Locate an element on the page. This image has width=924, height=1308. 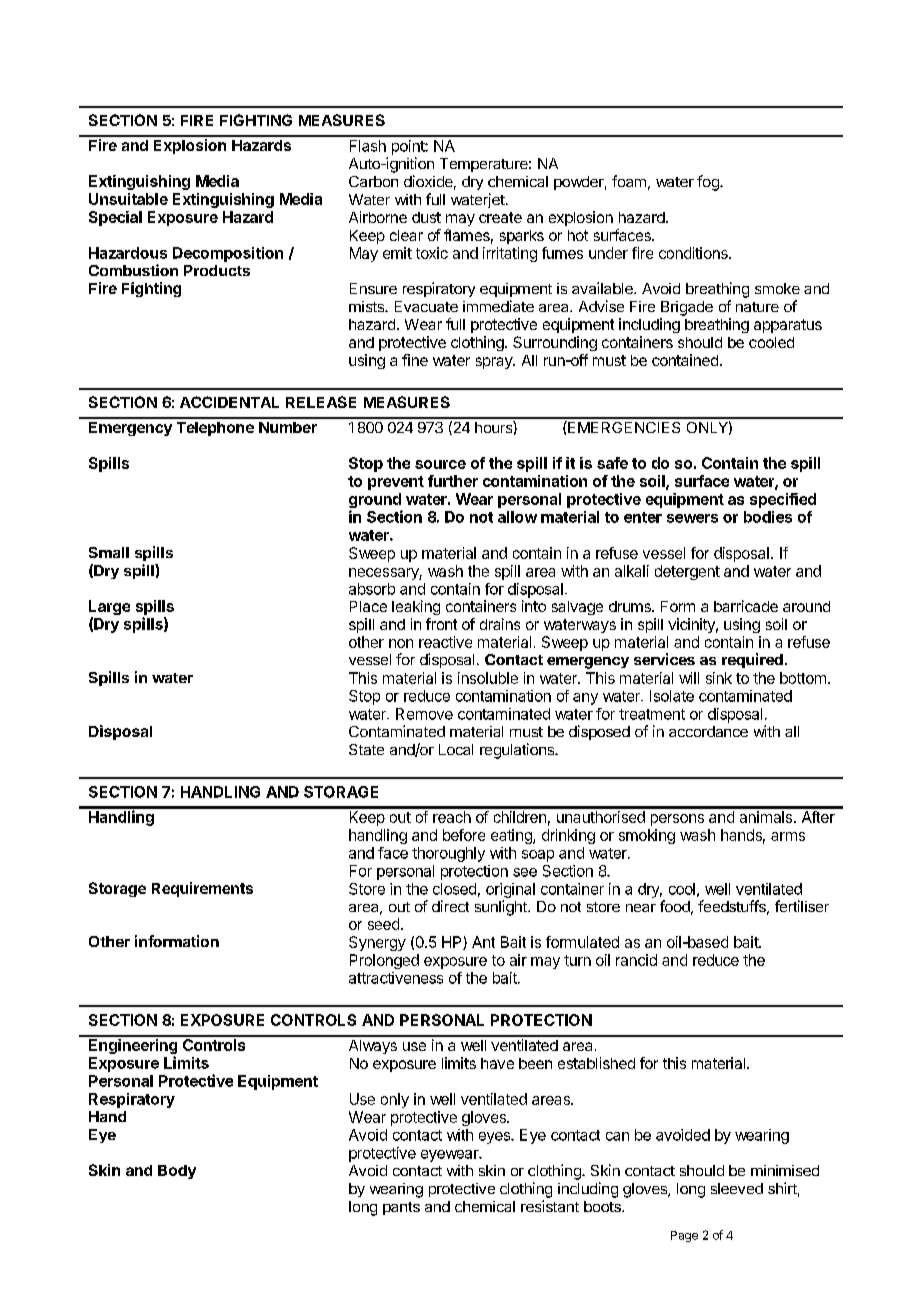
Unsuitable is located at coordinates (128, 199).
